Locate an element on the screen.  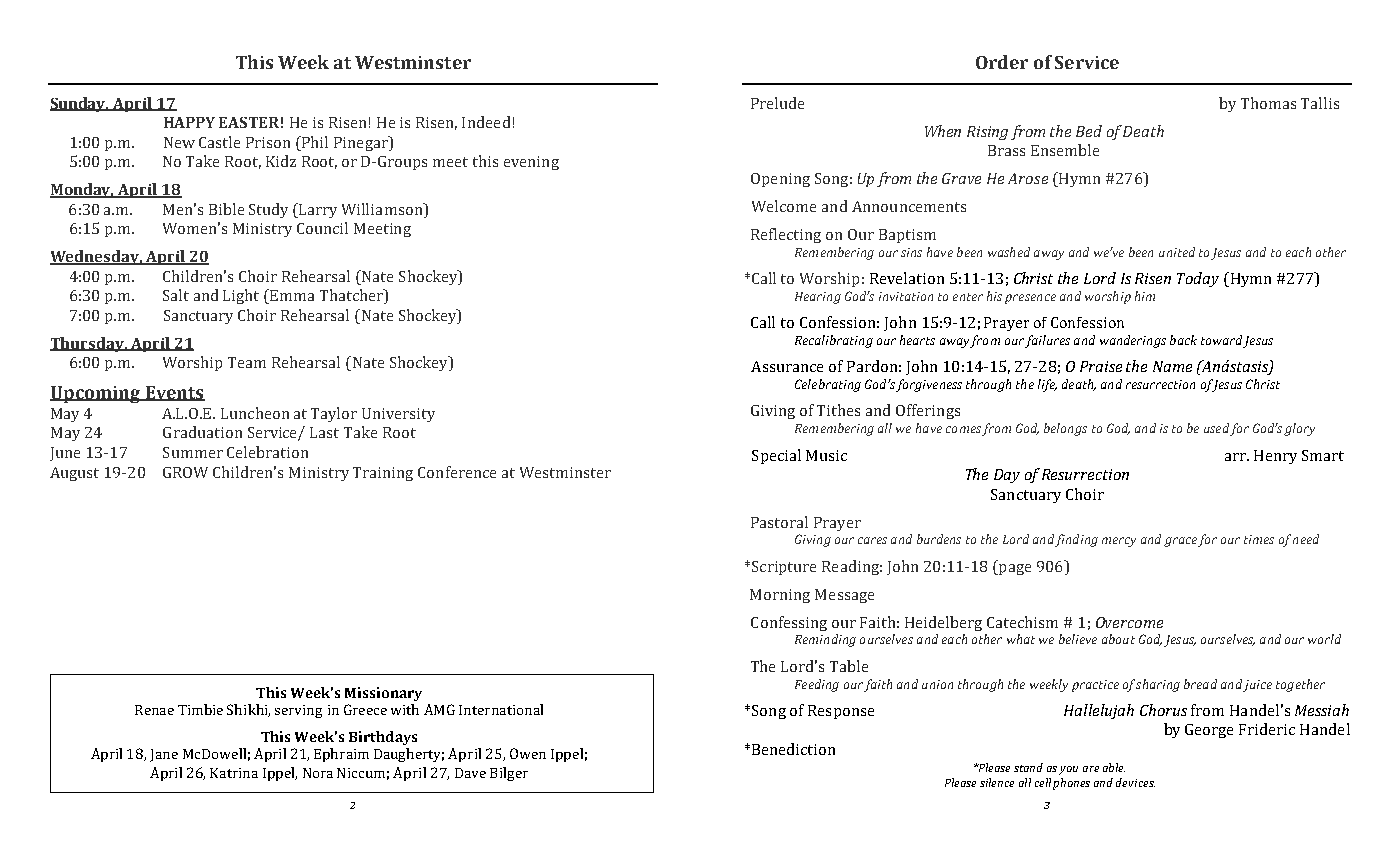
Missionary is located at coordinates (383, 694).
